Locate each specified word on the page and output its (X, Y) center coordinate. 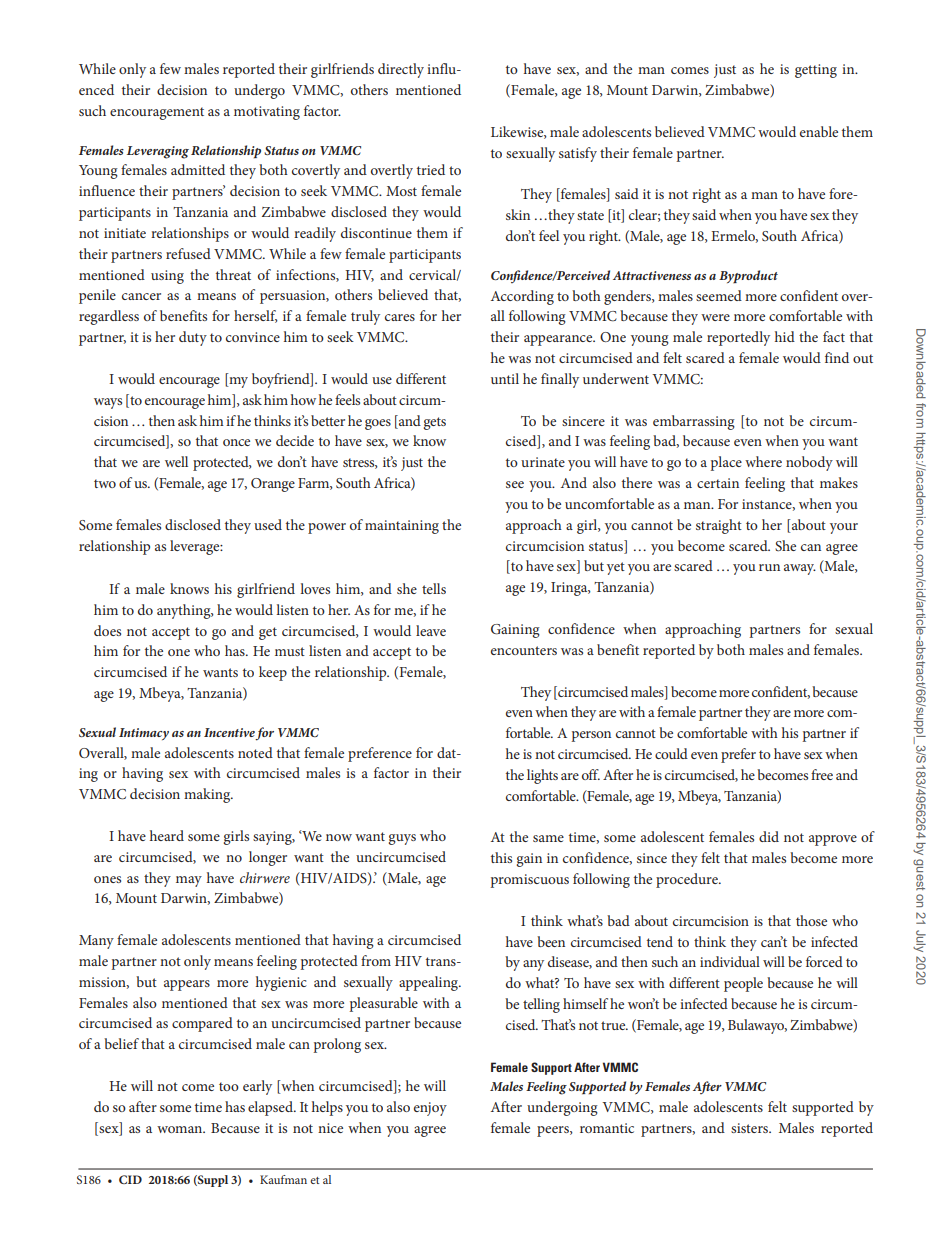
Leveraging (158, 152)
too (229, 1086)
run (769, 567)
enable (819, 131)
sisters (750, 1128)
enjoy (430, 1109)
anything (185, 611)
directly (401, 70)
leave (431, 630)
